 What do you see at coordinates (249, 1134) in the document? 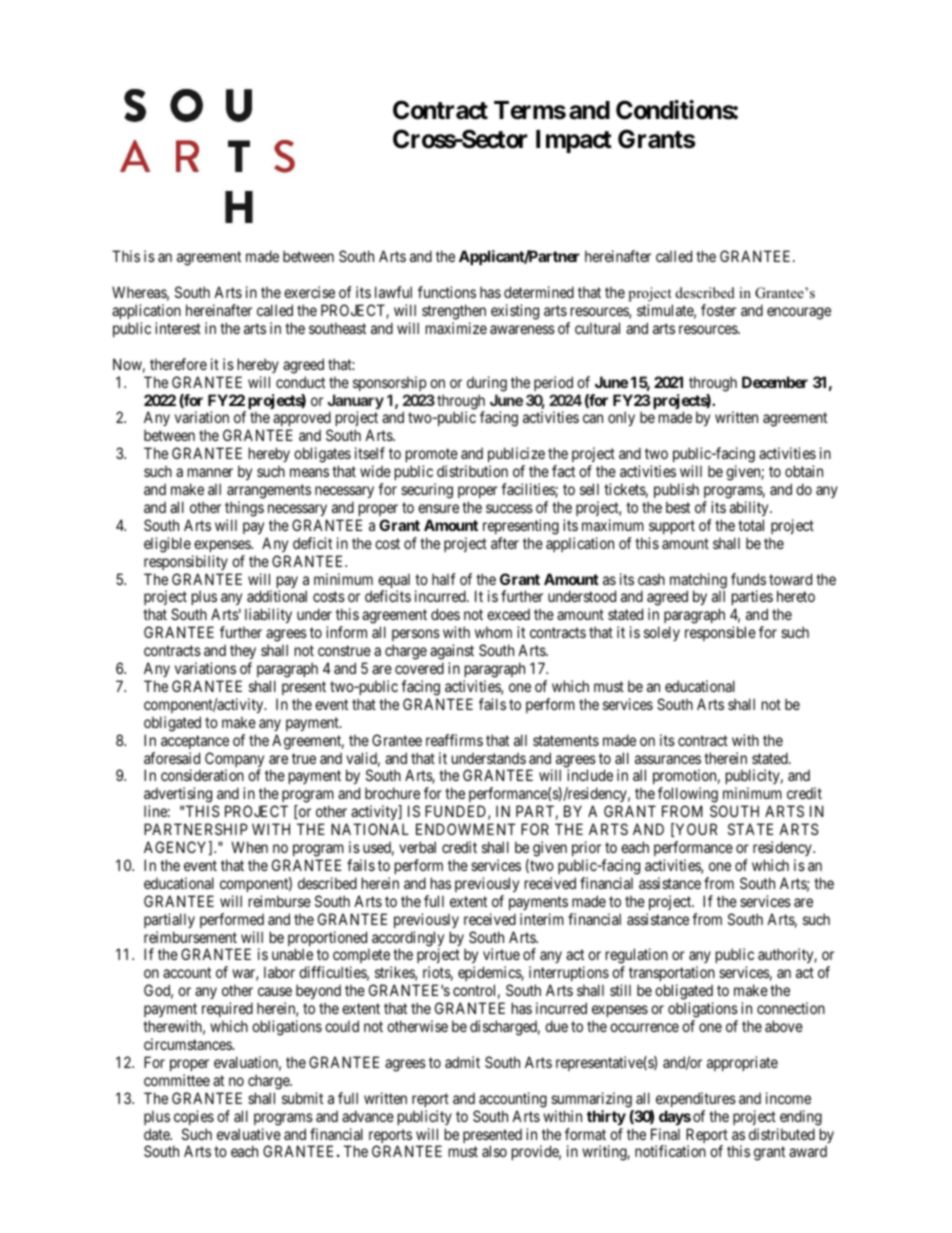
I see `evaluative` at bounding box center [249, 1134].
